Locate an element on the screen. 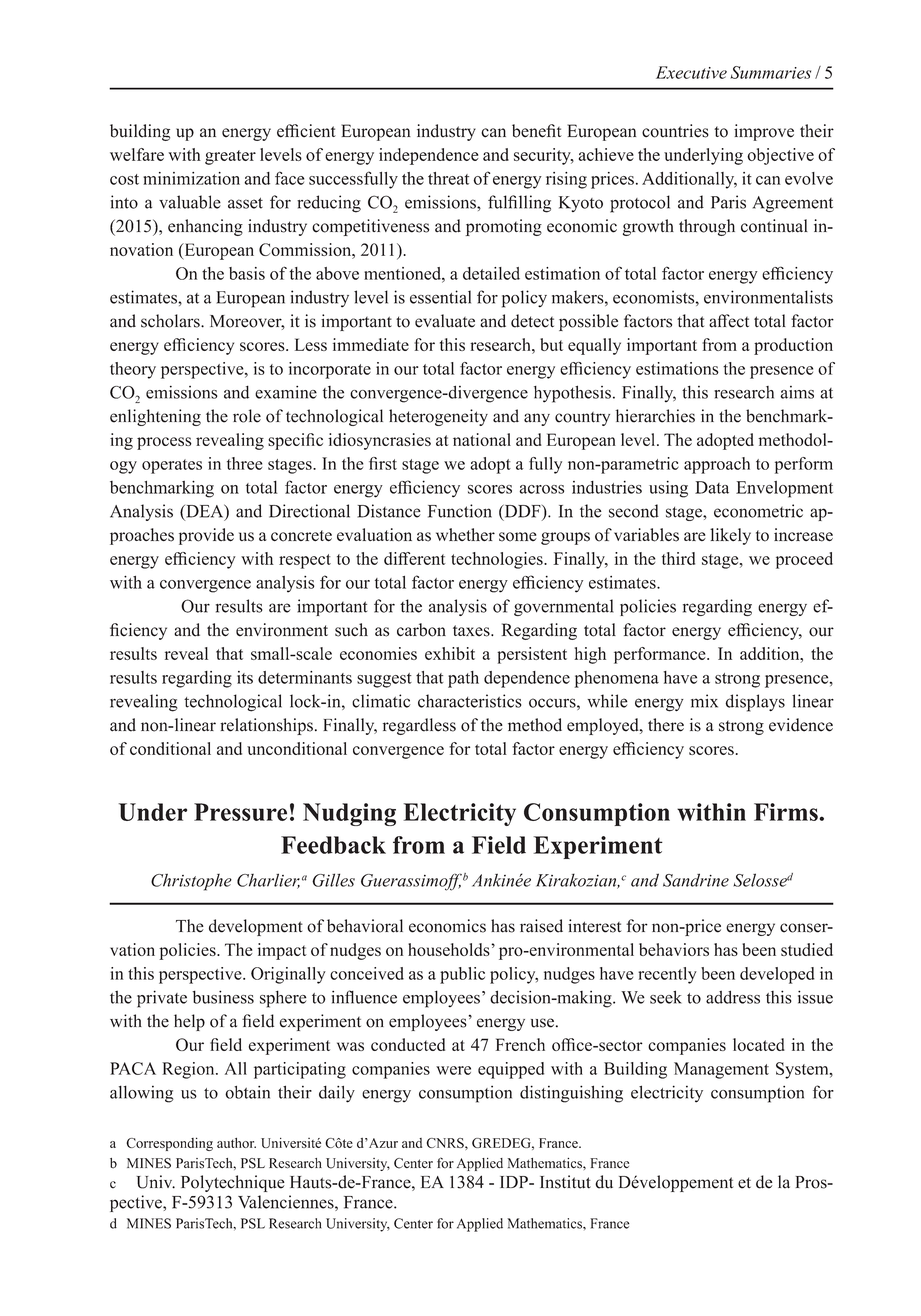 The height and width of the screenshot is (1316, 921). CNRS is located at coordinates (446, 1143).
